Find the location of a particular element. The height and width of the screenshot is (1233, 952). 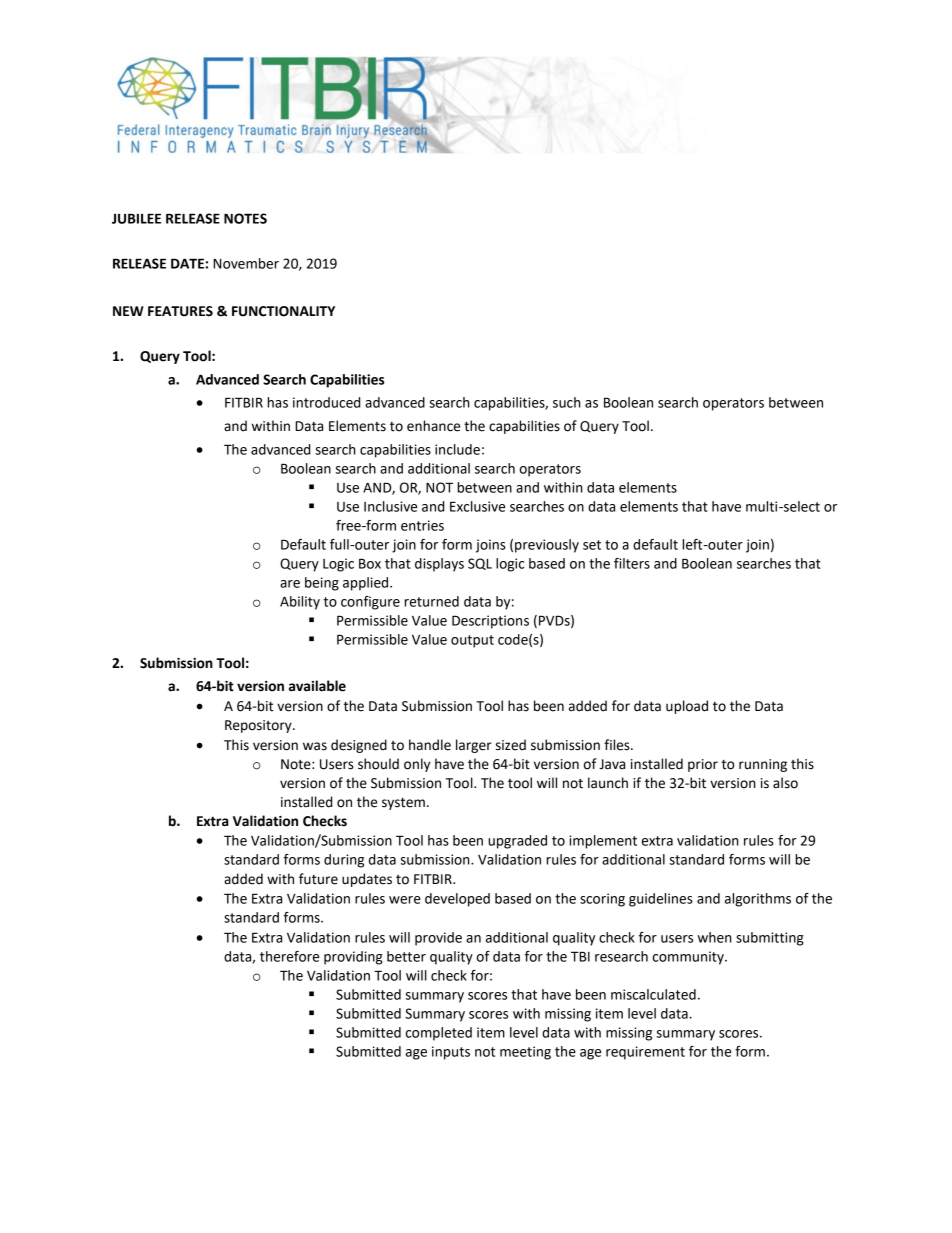

requirement is located at coordinates (645, 1053).
